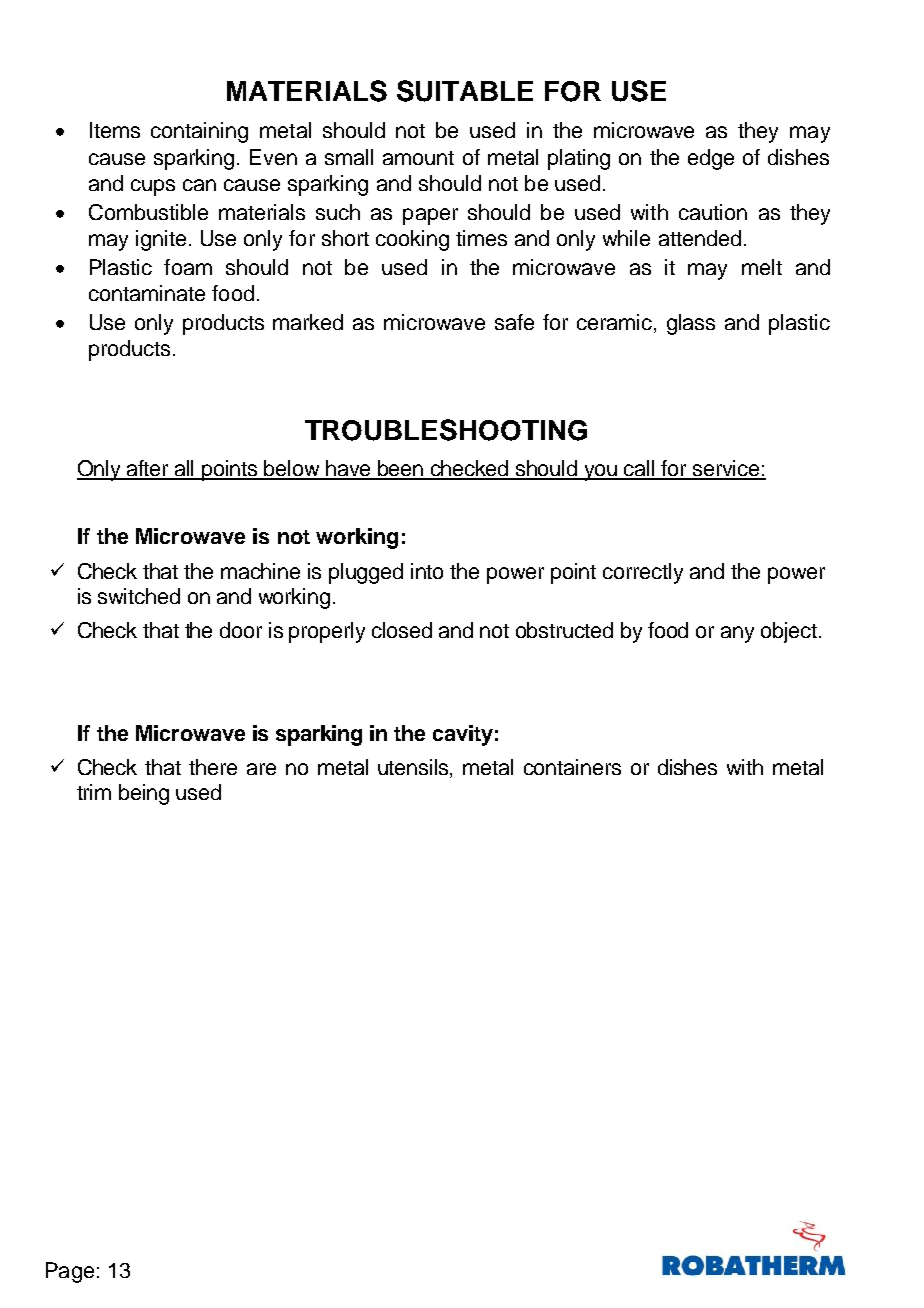 The width and height of the screenshot is (924, 1308). What do you see at coordinates (691, 324) in the screenshot?
I see `glass` at bounding box center [691, 324].
